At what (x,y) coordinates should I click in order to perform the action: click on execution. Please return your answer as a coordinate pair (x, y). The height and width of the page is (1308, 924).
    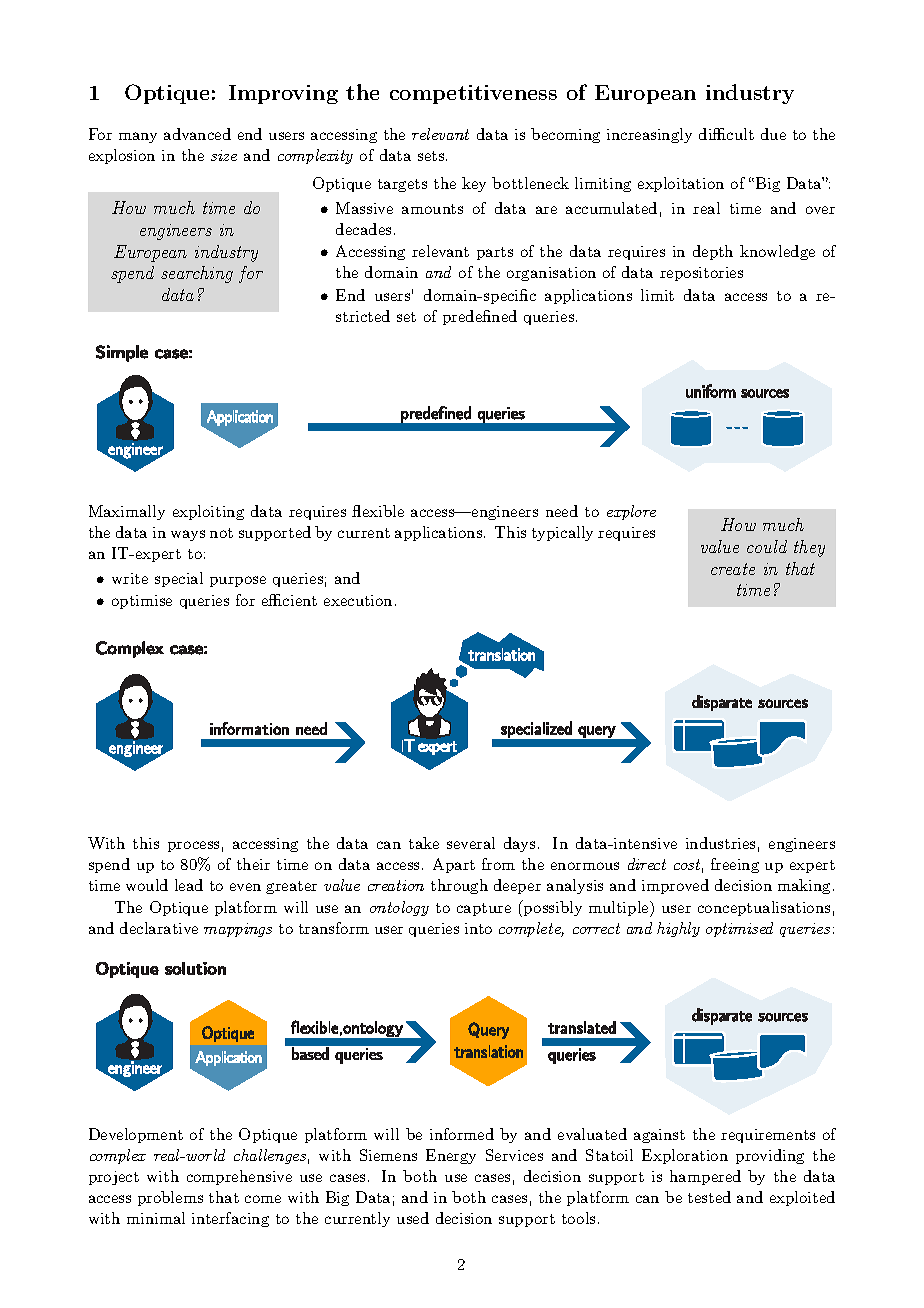
    Looking at the image, I should click on (358, 600).
